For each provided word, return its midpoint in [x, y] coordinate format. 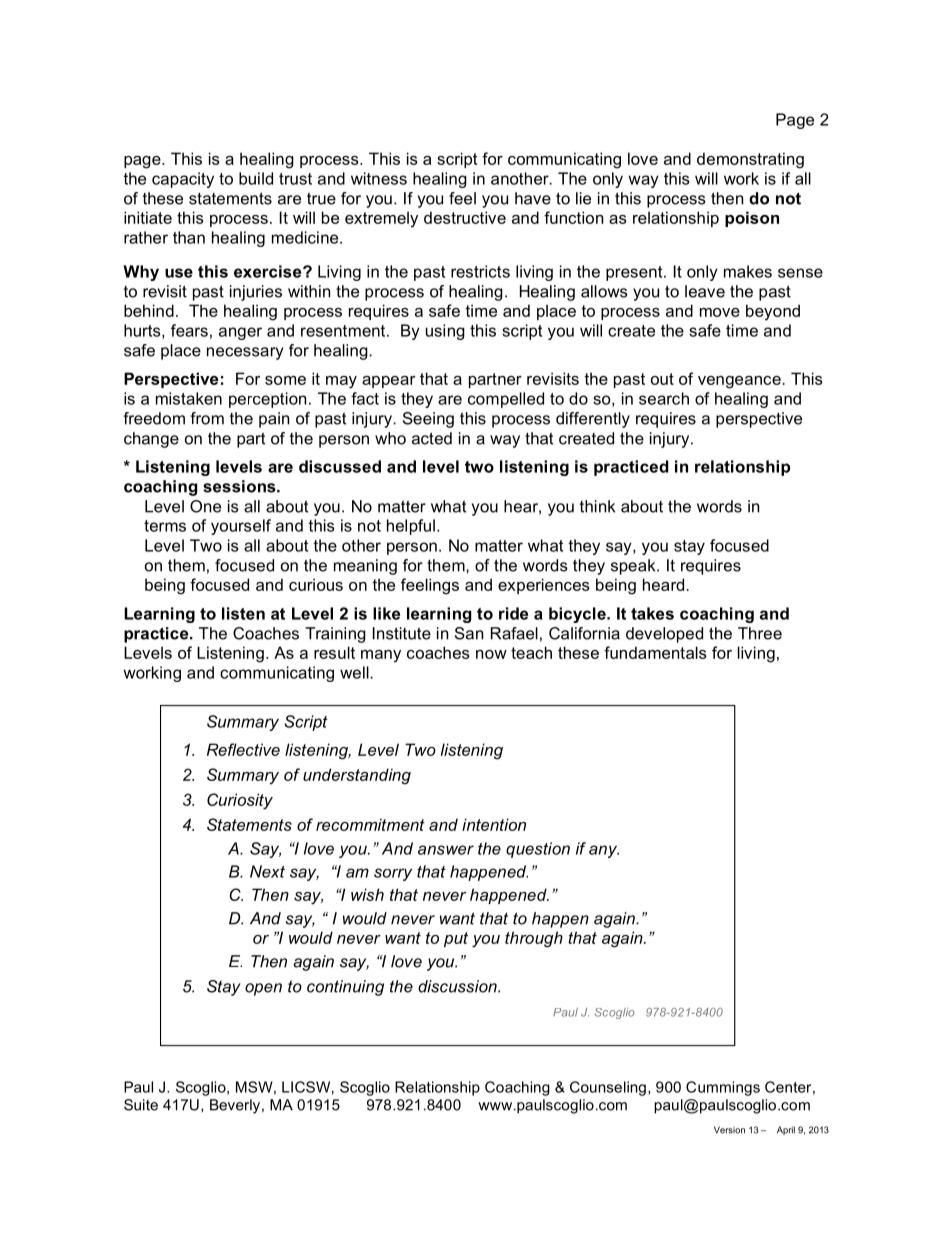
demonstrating [750, 160]
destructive [465, 217]
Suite [141, 1105]
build [256, 178]
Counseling [608, 1088]
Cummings [723, 1088]
